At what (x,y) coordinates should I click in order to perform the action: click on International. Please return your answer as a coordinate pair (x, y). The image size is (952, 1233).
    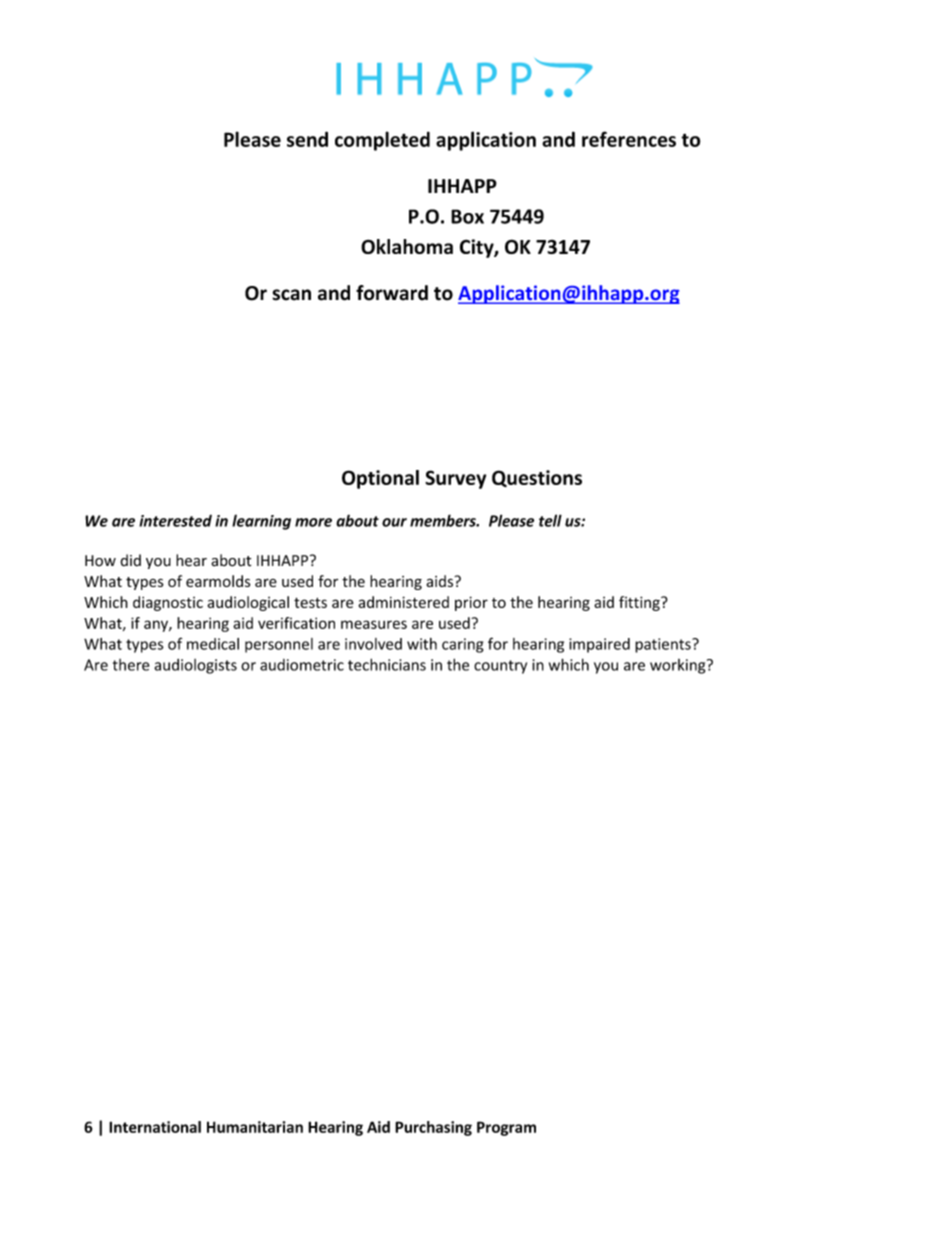
    Looking at the image, I should click on (155, 1127).
